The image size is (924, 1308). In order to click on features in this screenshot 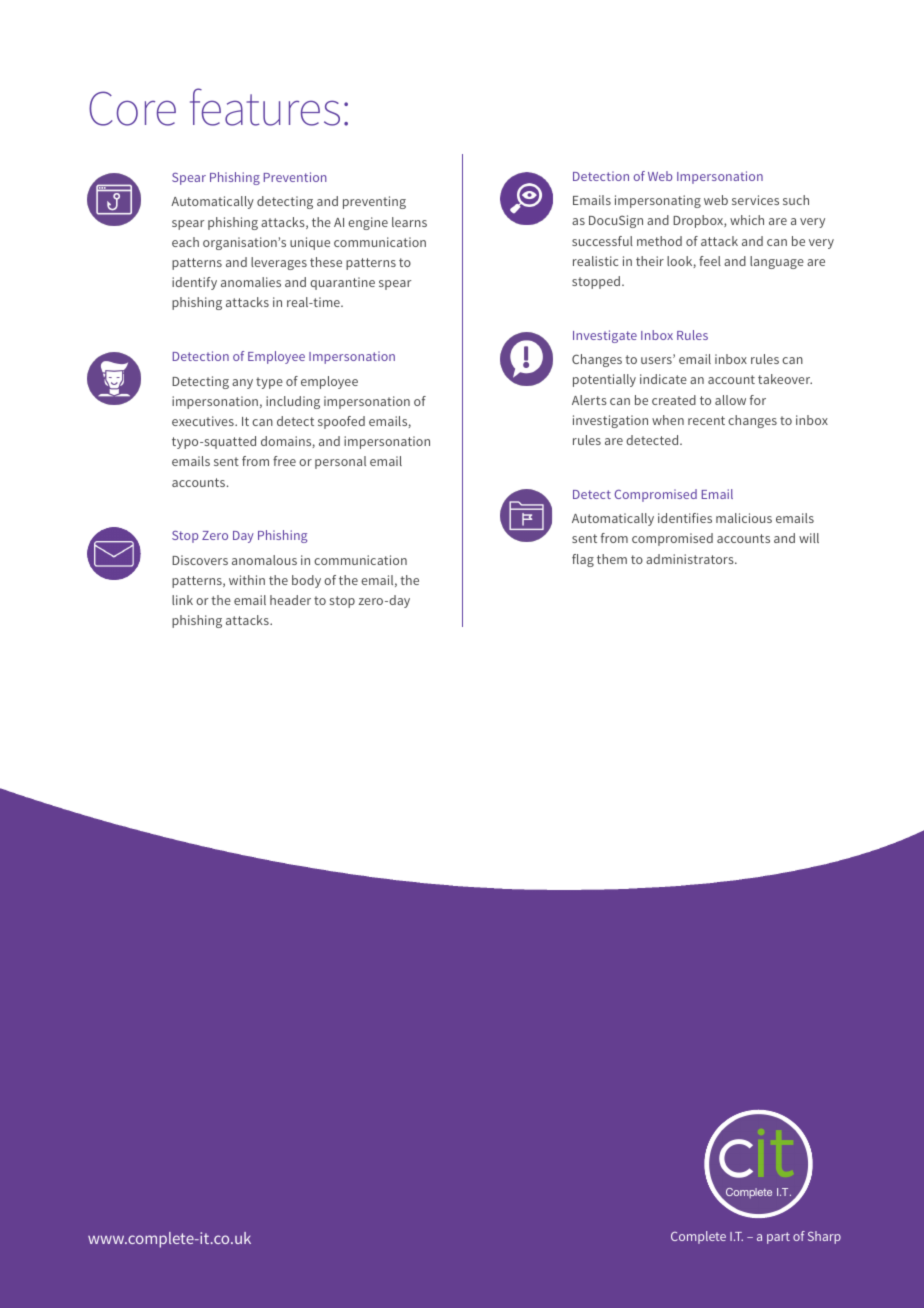, I will do `click(265, 107)`.
